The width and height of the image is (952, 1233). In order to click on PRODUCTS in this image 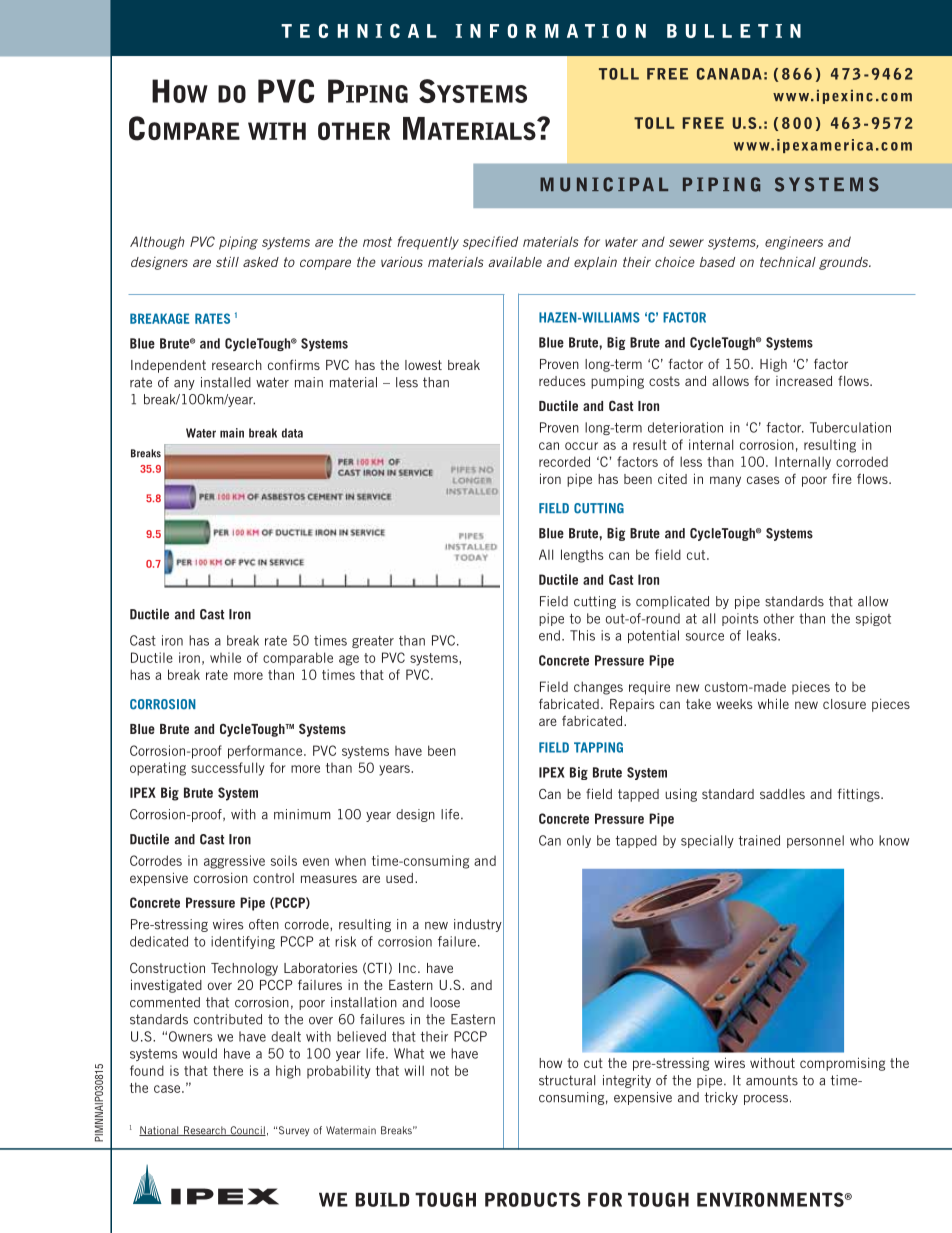, I will do `click(533, 1199)`.
